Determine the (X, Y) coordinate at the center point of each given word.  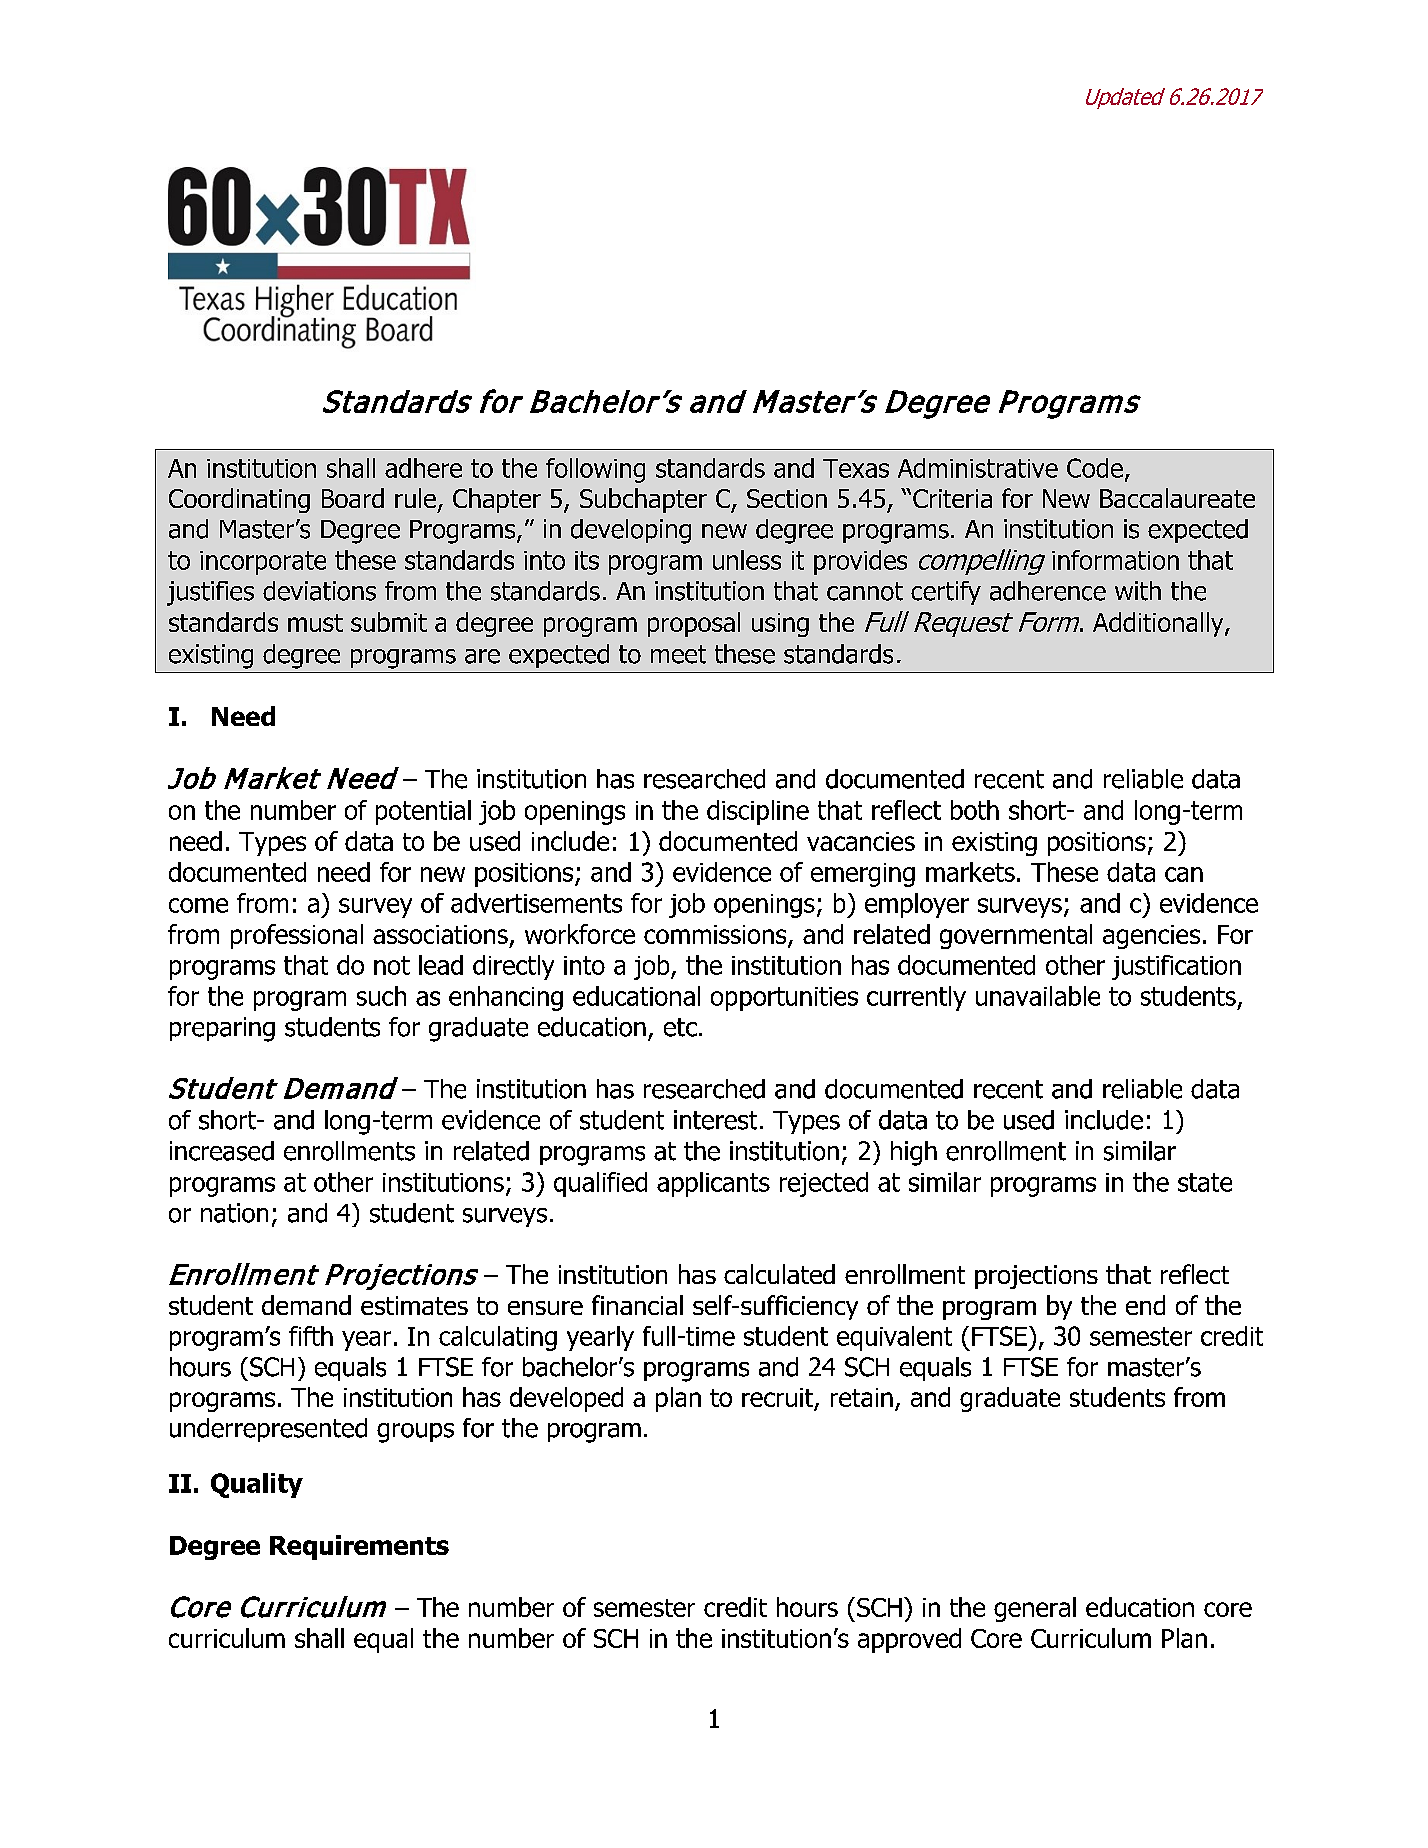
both (975, 810)
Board (353, 498)
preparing (222, 1029)
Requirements (359, 1547)
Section (787, 498)
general (1035, 1609)
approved (909, 1640)
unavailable (1038, 996)
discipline (758, 812)
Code (1095, 468)
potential (423, 812)
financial (637, 1305)
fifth (311, 1336)
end (1145, 1305)
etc (680, 1027)
